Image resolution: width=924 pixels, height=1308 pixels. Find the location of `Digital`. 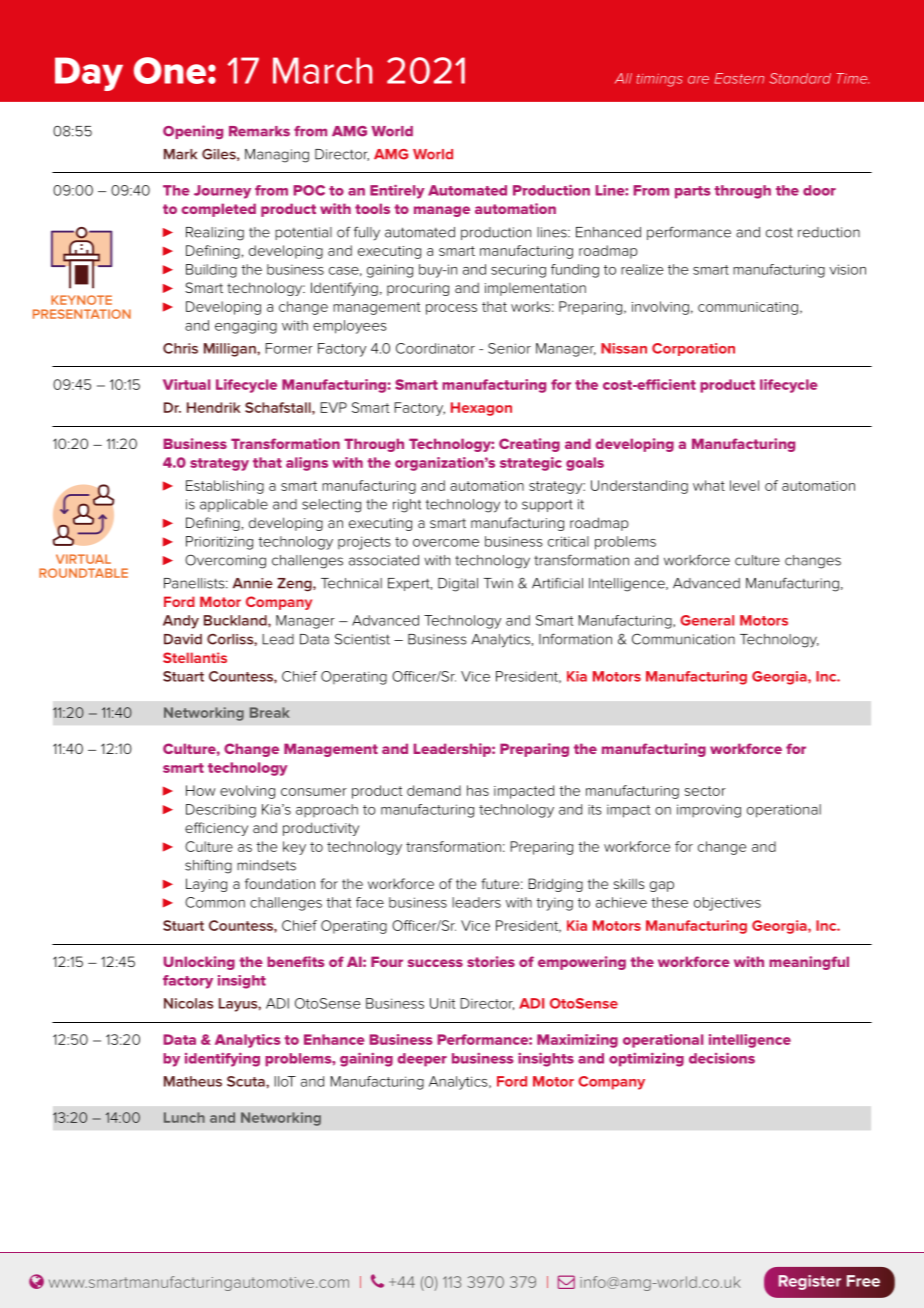

Digital is located at coordinates (458, 585).
